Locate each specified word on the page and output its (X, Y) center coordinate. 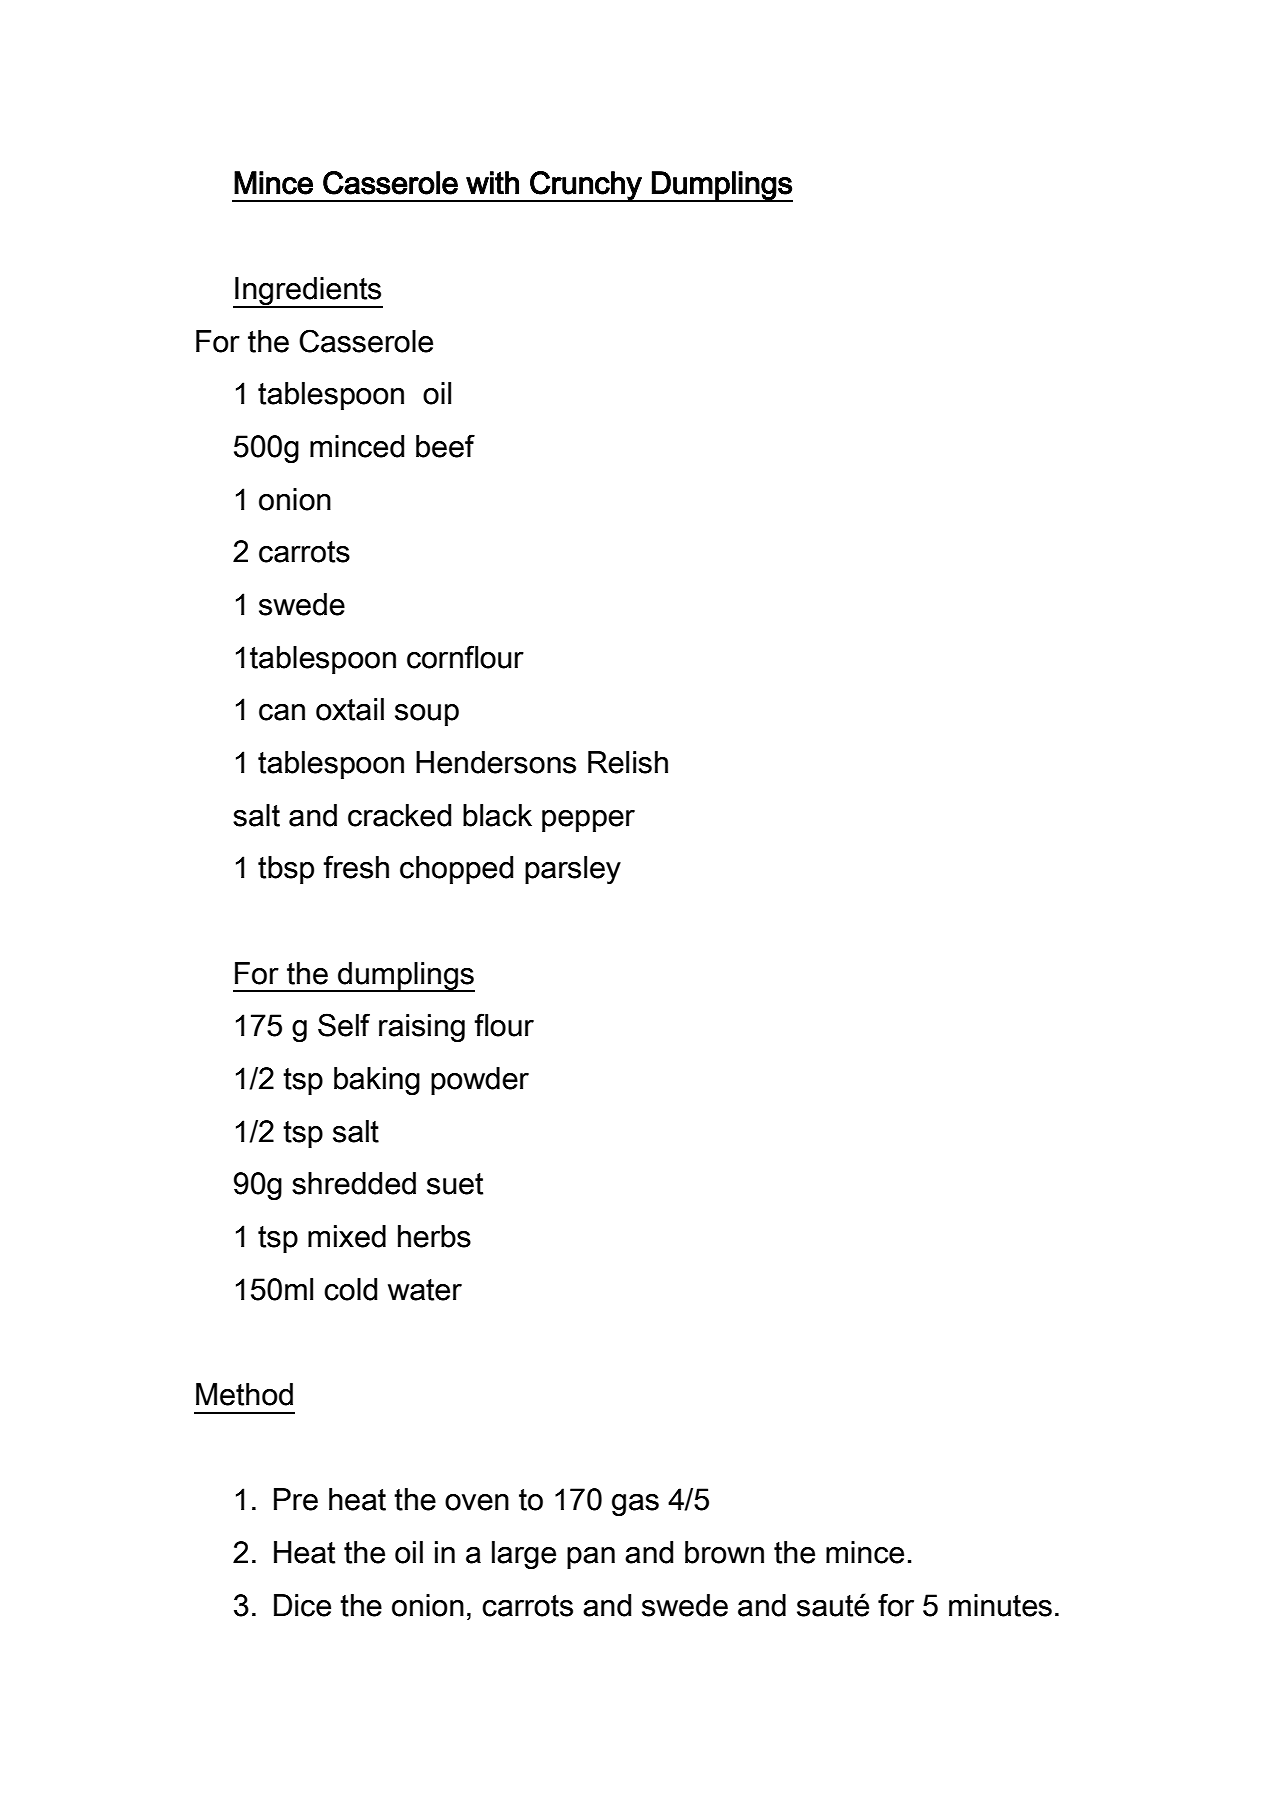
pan (591, 1558)
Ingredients (308, 292)
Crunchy (586, 186)
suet (455, 1184)
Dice (302, 1605)
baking (377, 1081)
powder (480, 1081)
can (282, 712)
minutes (1000, 1605)
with (492, 183)
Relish (628, 762)
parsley (573, 870)
